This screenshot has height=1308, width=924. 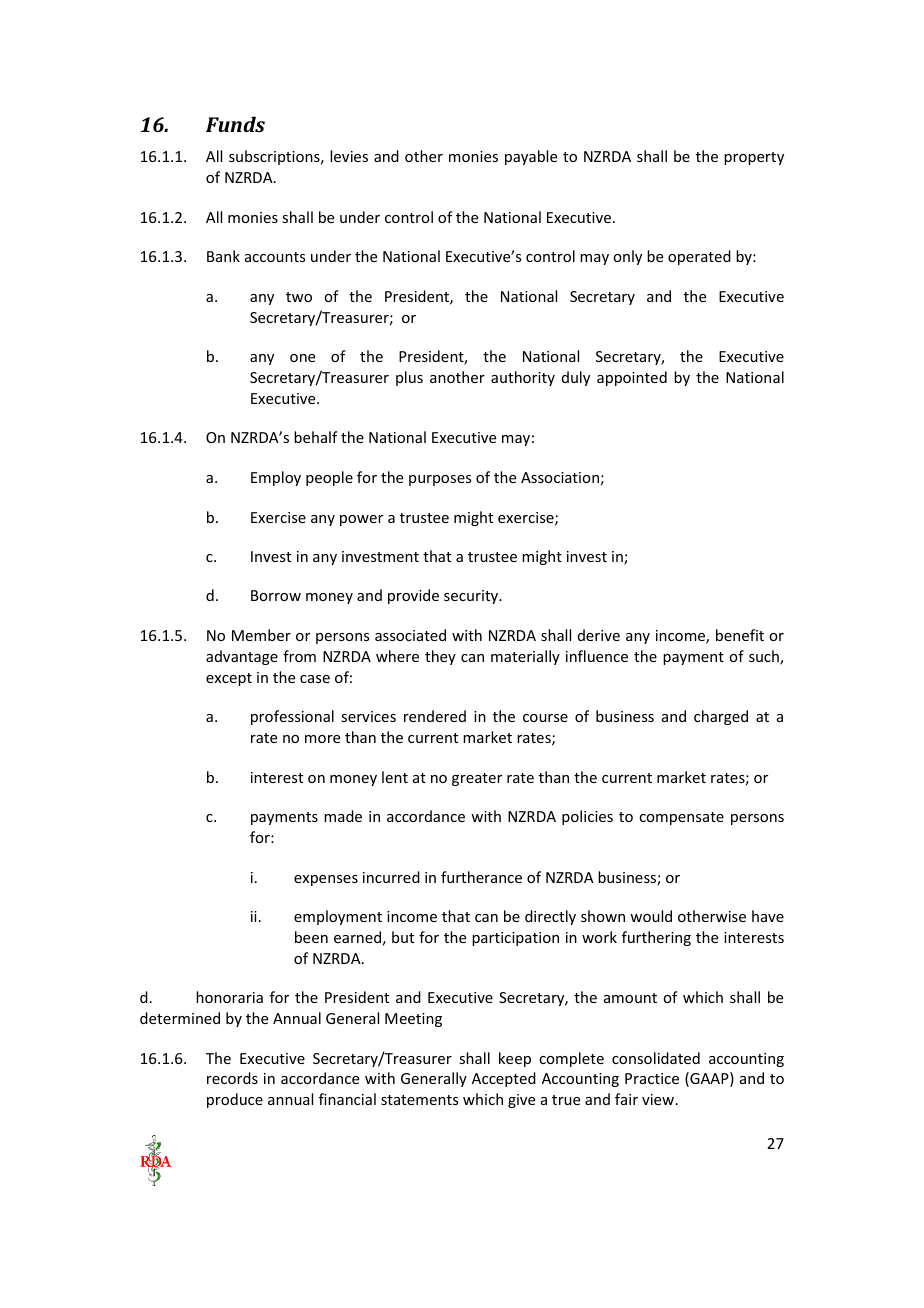 What do you see at coordinates (504, 1079) in the screenshot?
I see `Accepted` at bounding box center [504, 1079].
